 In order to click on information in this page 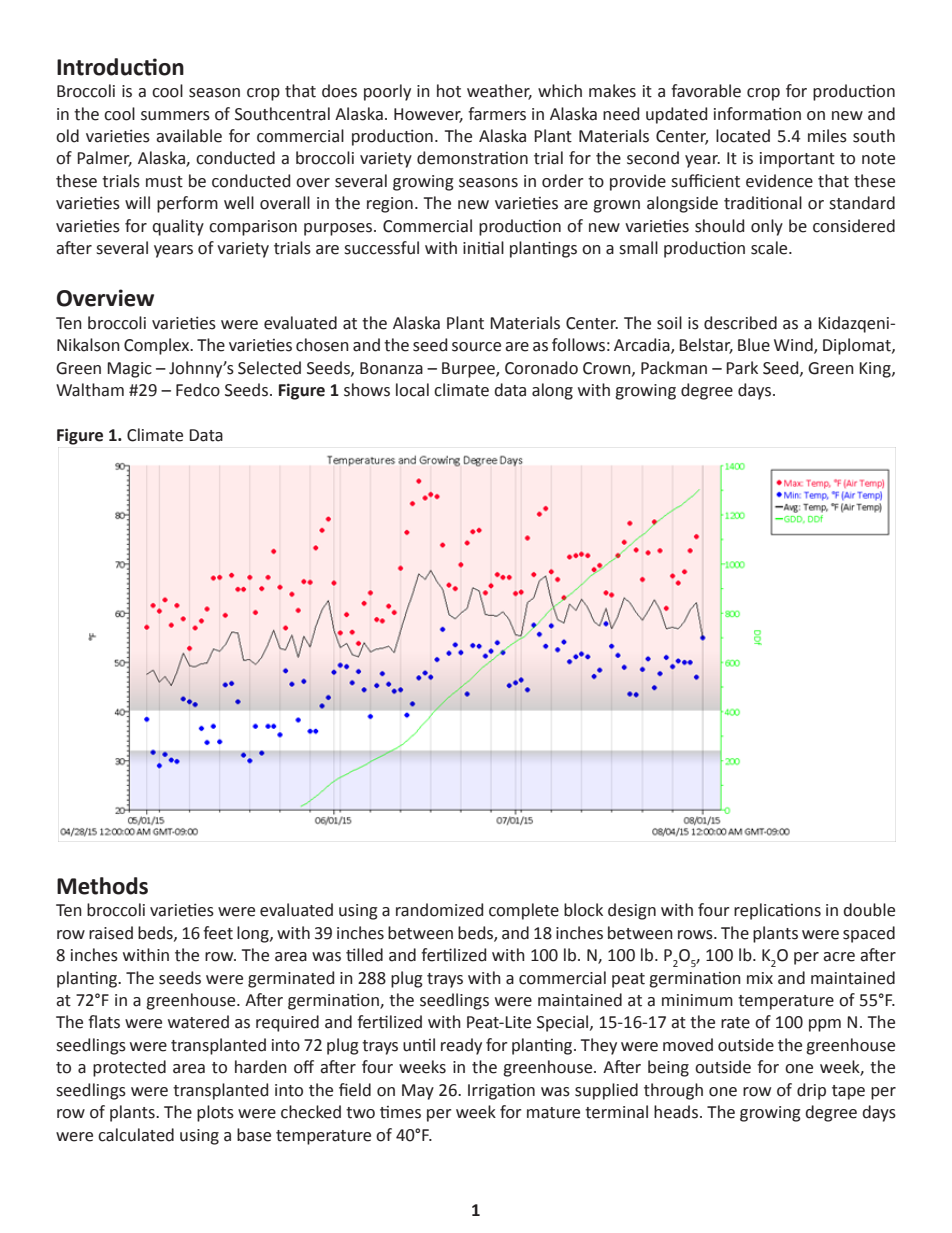, I will do `click(757, 114)`.
